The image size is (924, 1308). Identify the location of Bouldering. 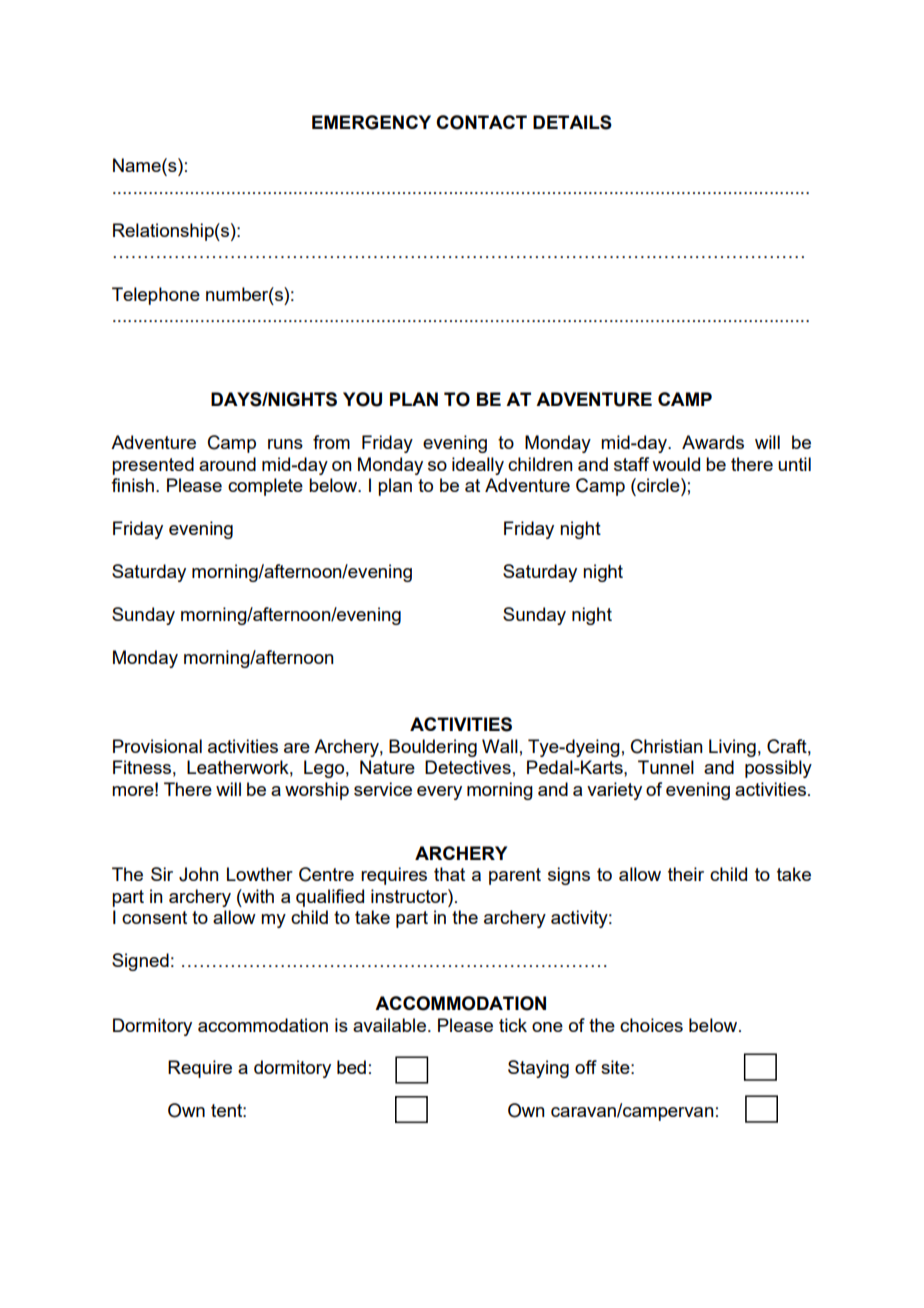
(433, 748).
